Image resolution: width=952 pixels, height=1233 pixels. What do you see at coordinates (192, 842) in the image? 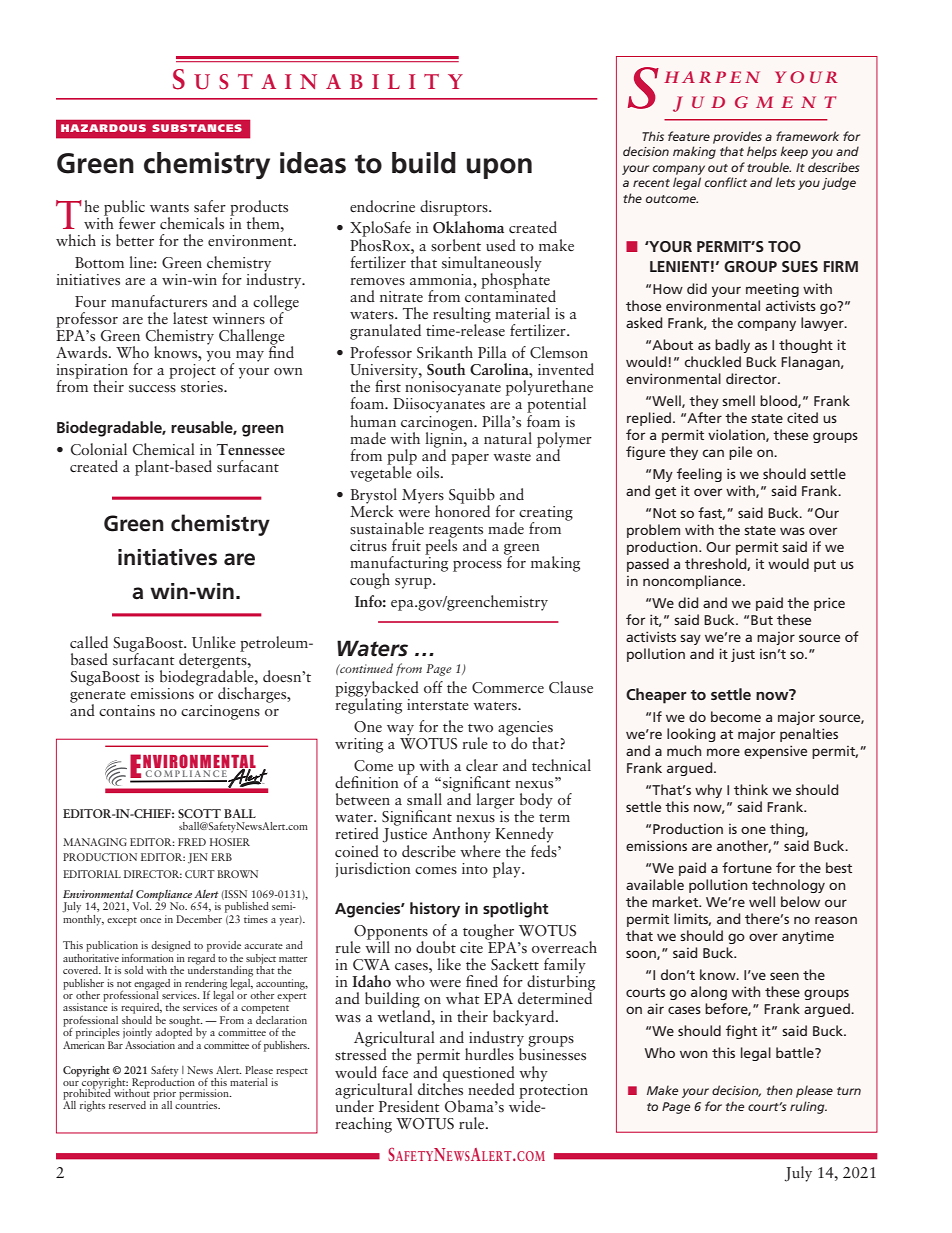
I see `FRED` at bounding box center [192, 842].
